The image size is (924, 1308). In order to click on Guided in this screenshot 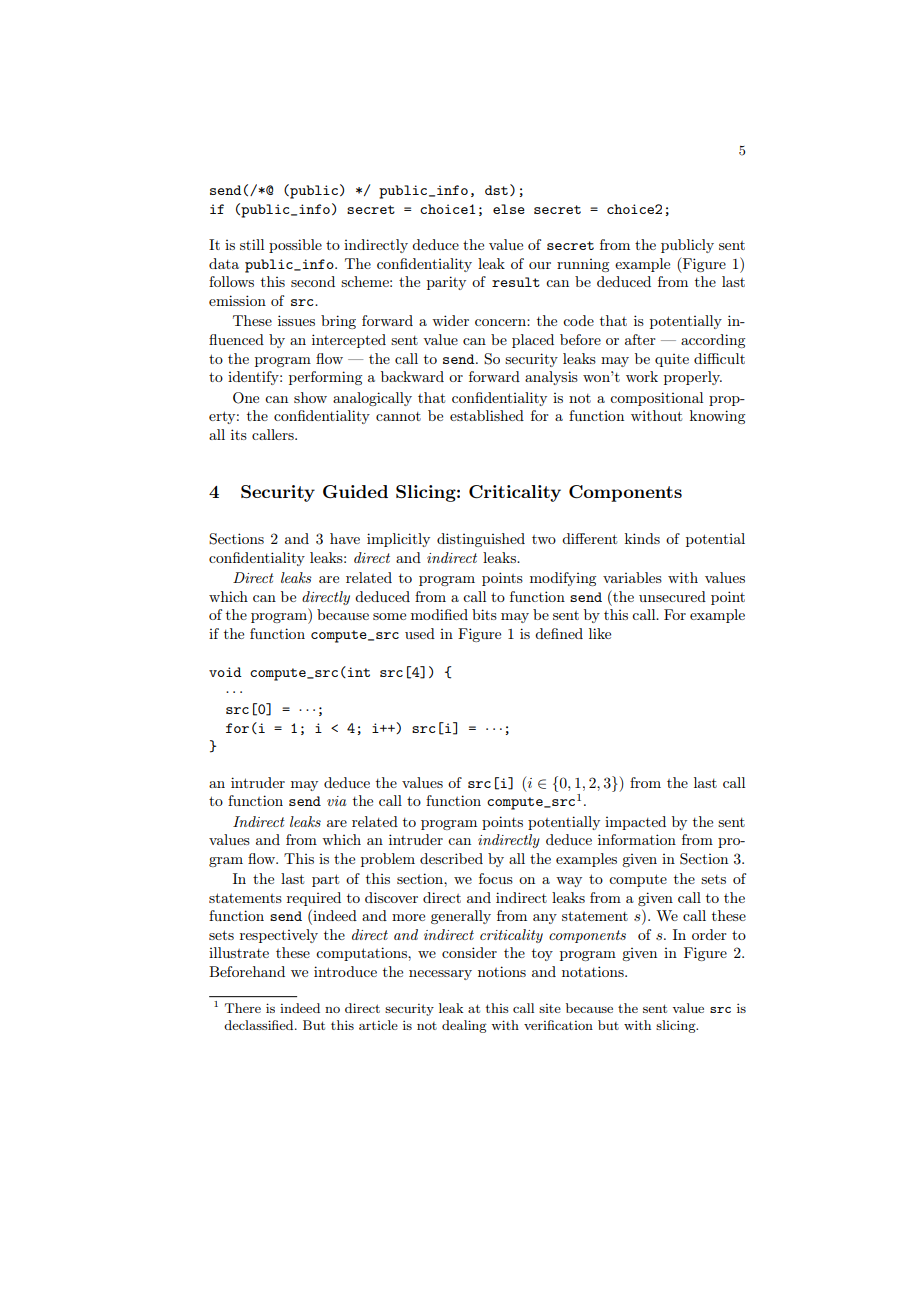, I will do `click(355, 492)`.
